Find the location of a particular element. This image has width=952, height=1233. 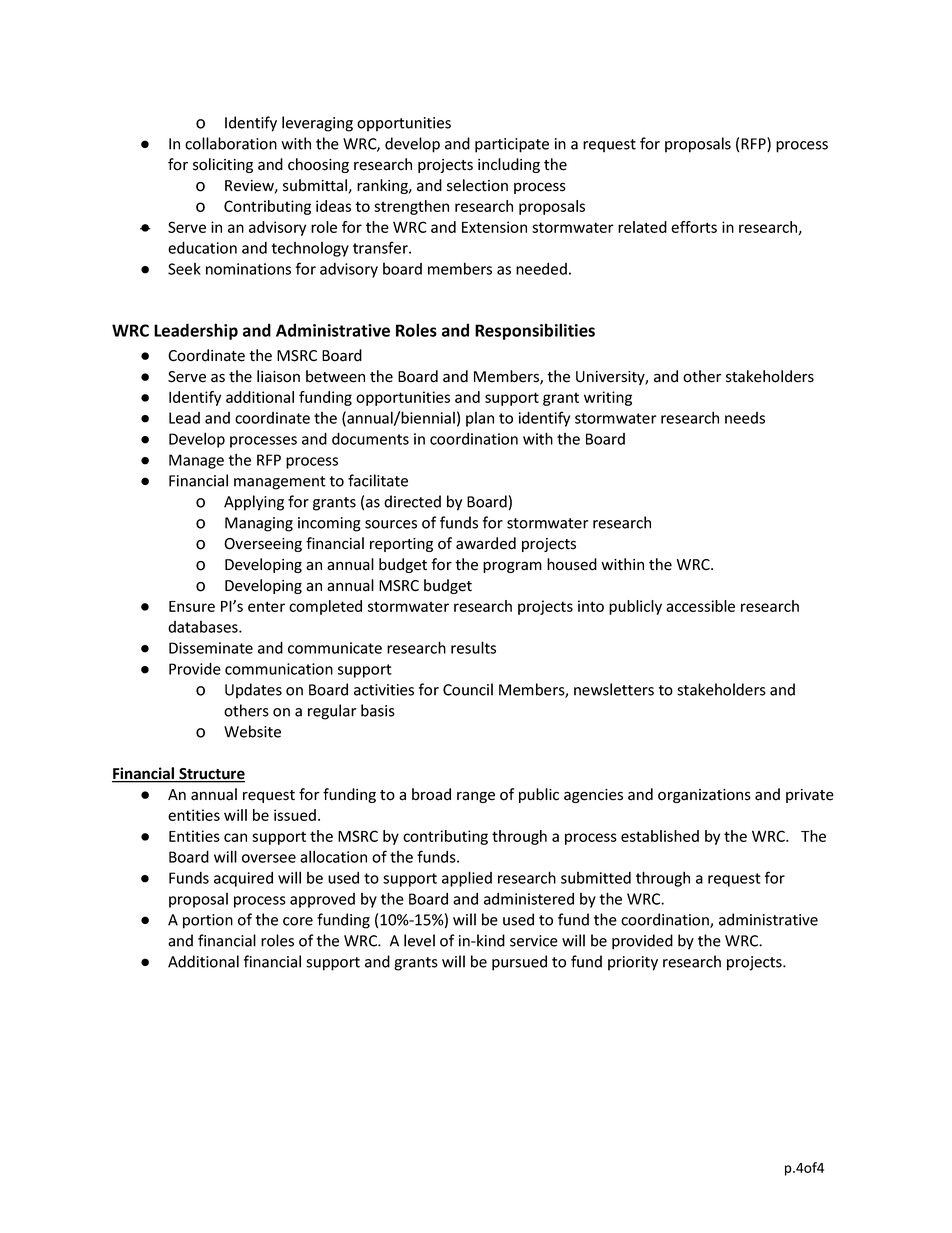

communication is located at coordinates (279, 669).
